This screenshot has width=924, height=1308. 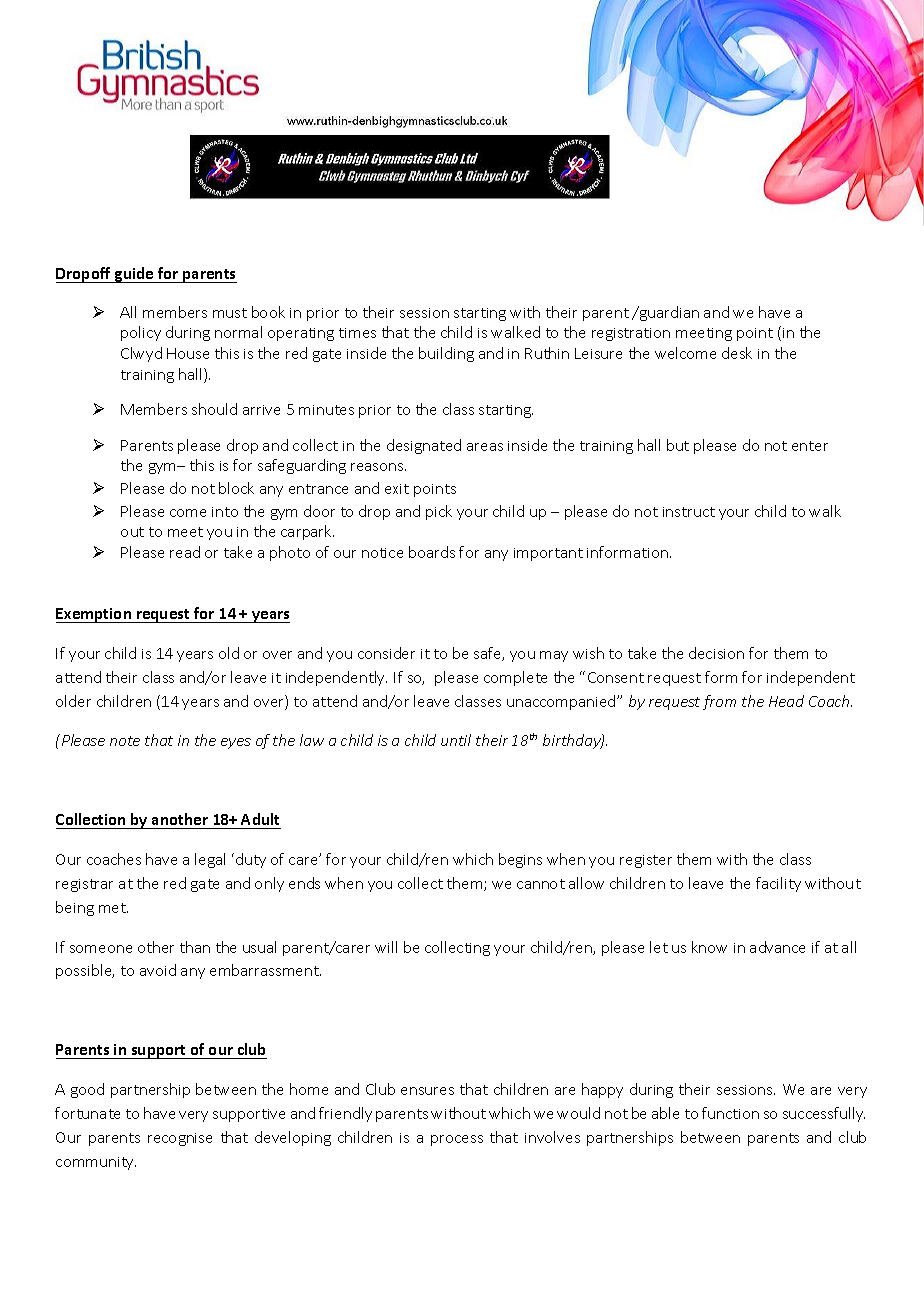 What do you see at coordinates (689, 512) in the screenshot?
I see `instruct` at bounding box center [689, 512].
